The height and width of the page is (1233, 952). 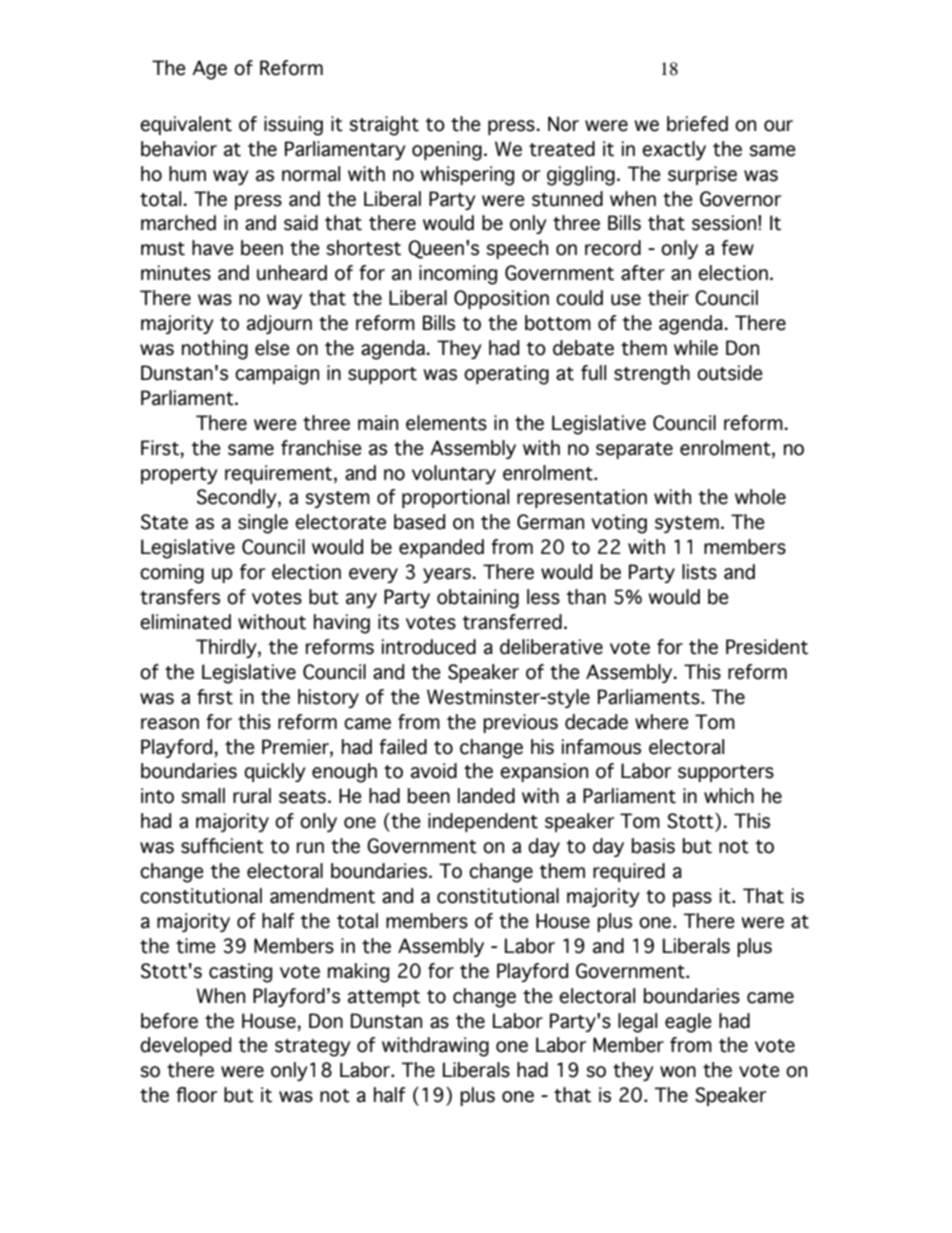 I want to click on exactly, so click(x=674, y=150).
